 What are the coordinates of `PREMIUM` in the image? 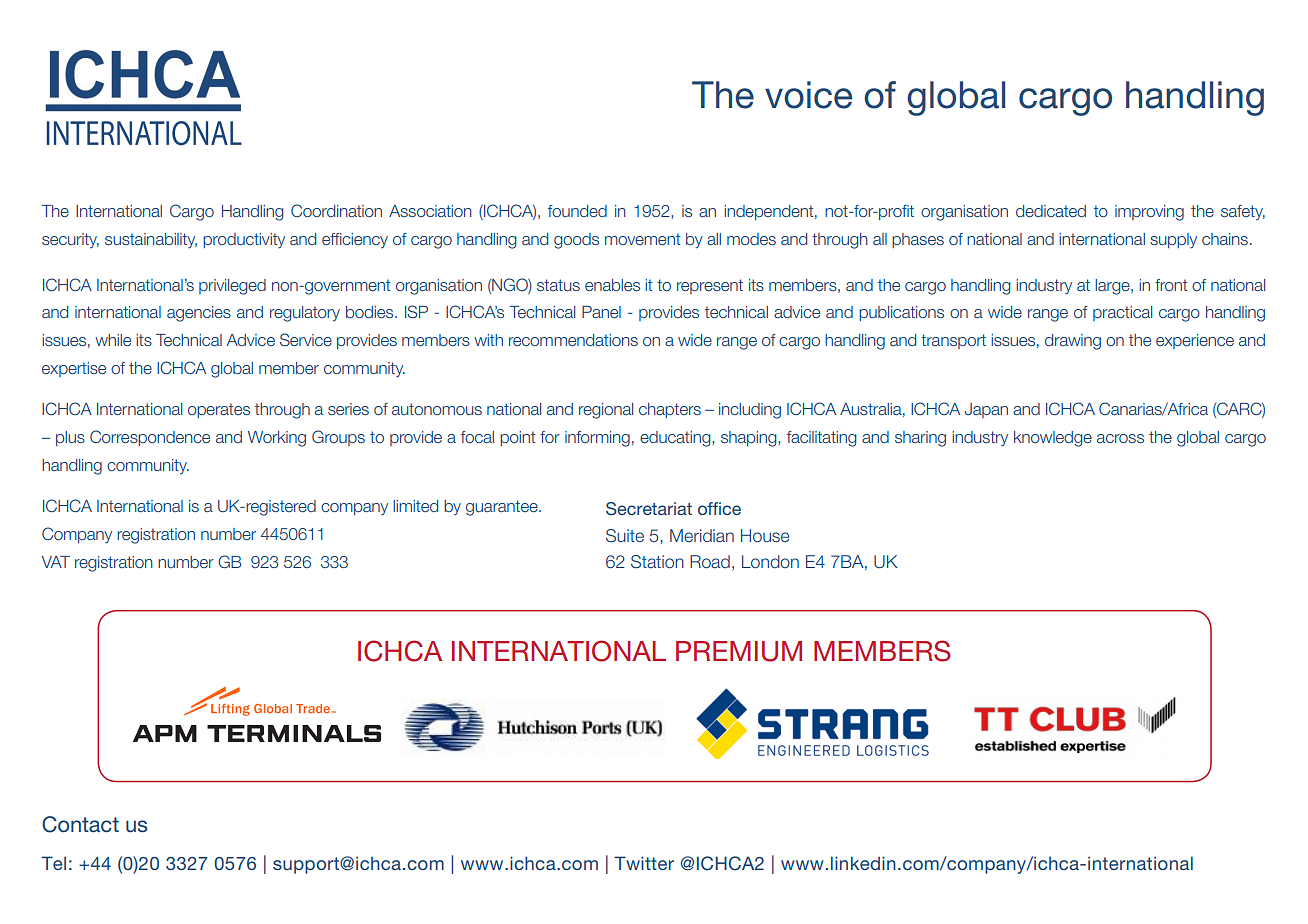 It's located at (739, 651).
